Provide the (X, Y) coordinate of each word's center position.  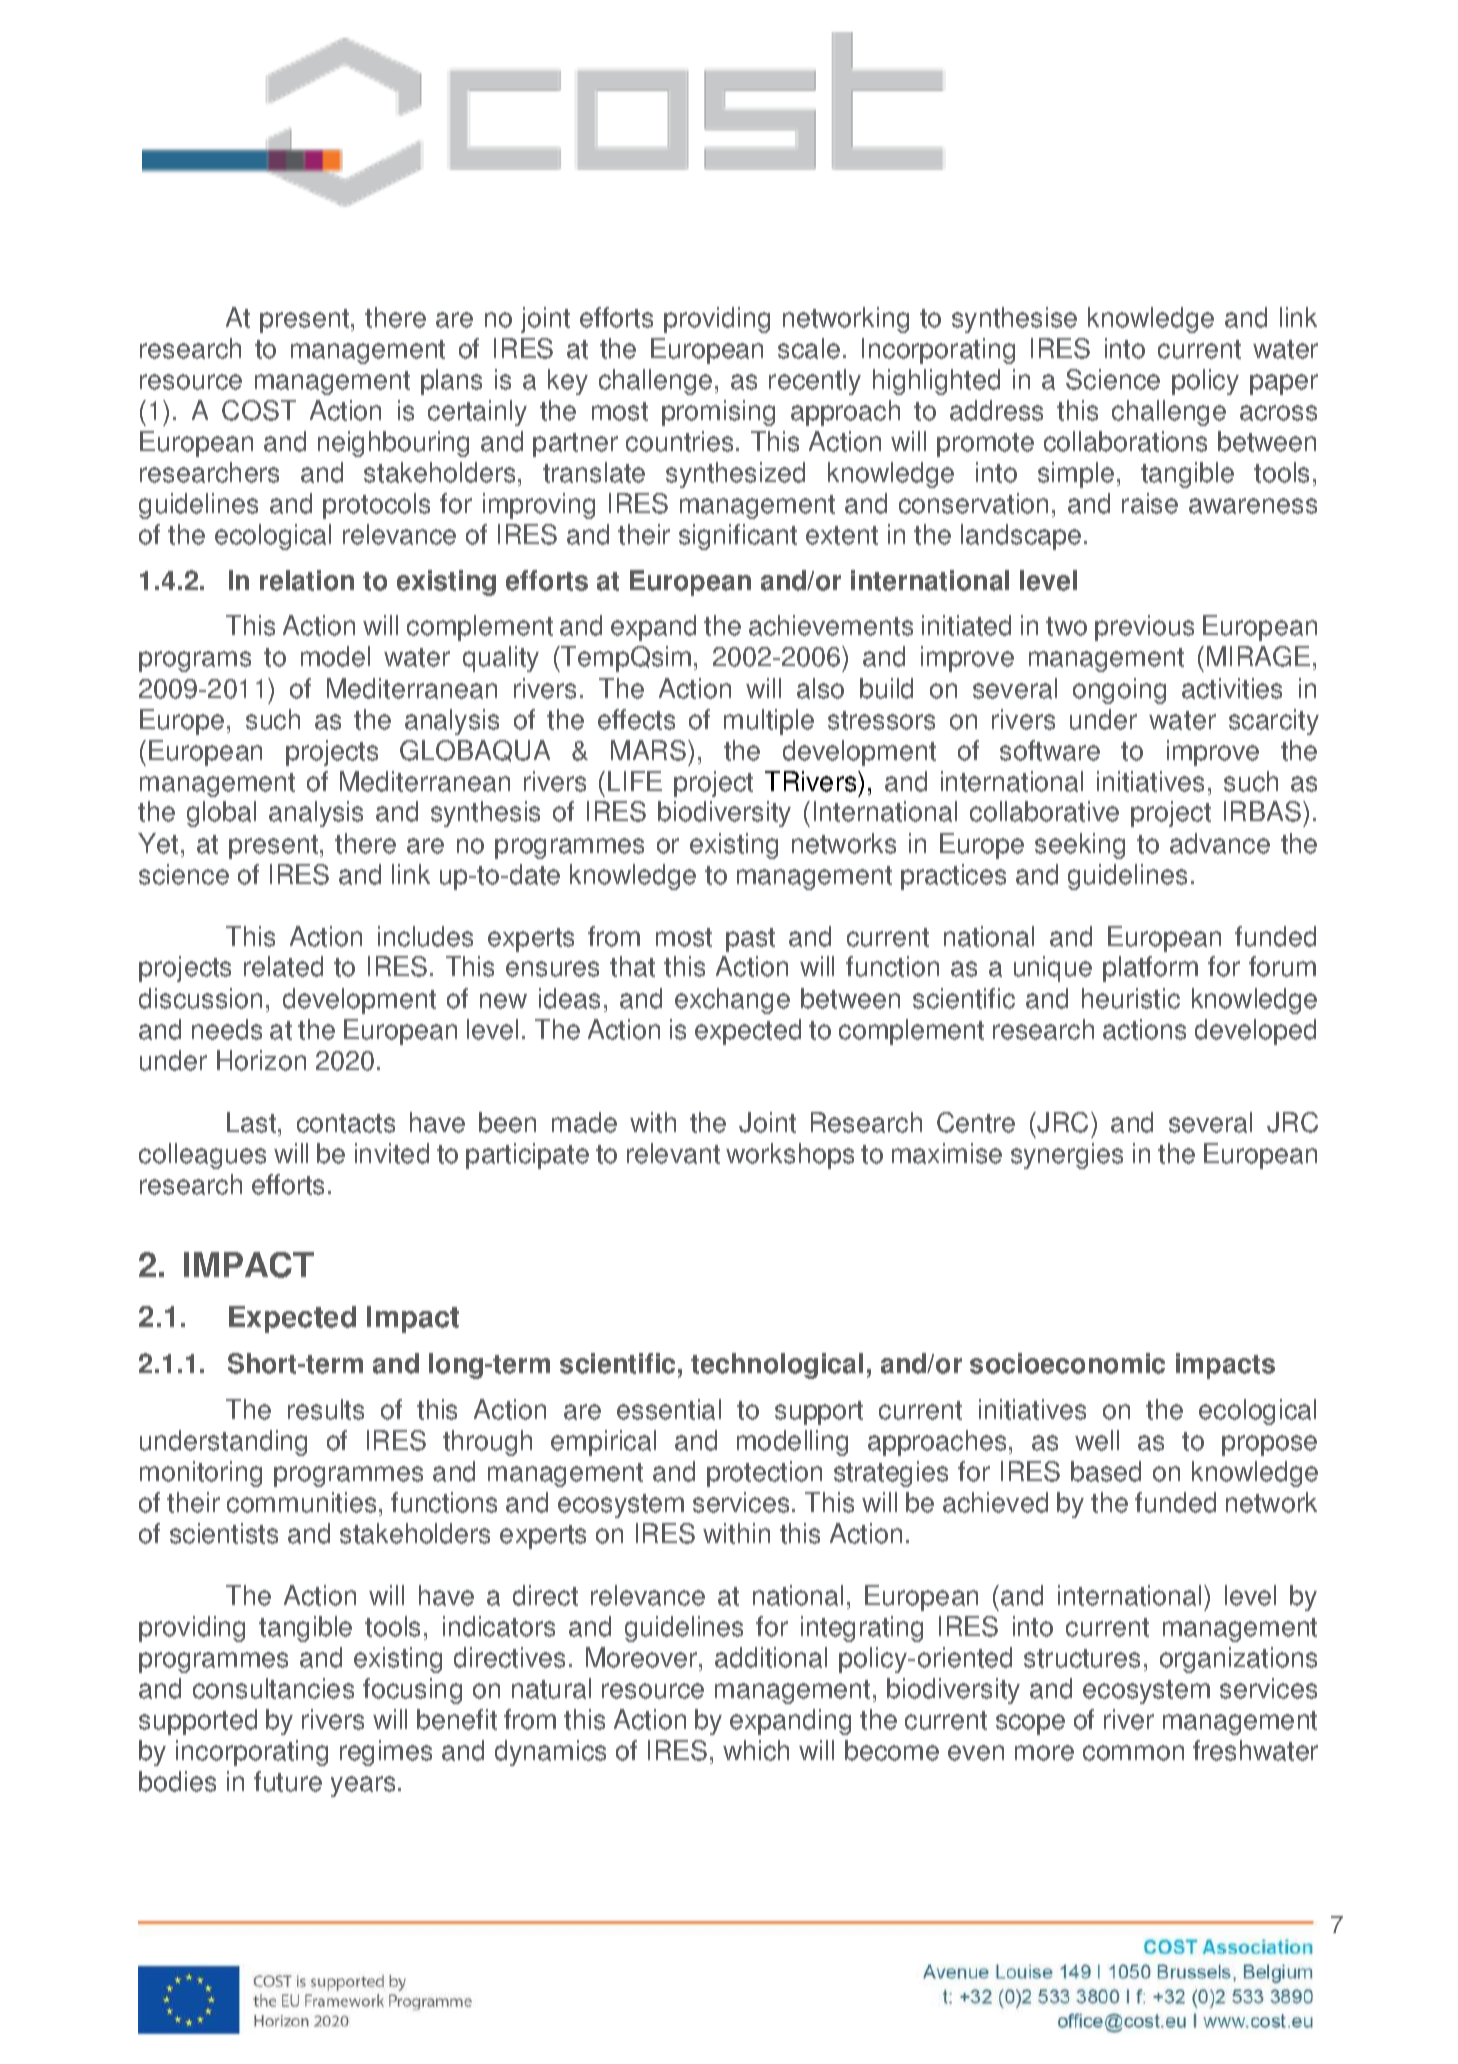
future (288, 1781)
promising (718, 413)
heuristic (1131, 998)
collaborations (1125, 441)
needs (227, 1029)
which (756, 1750)
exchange (732, 1001)
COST (259, 410)
